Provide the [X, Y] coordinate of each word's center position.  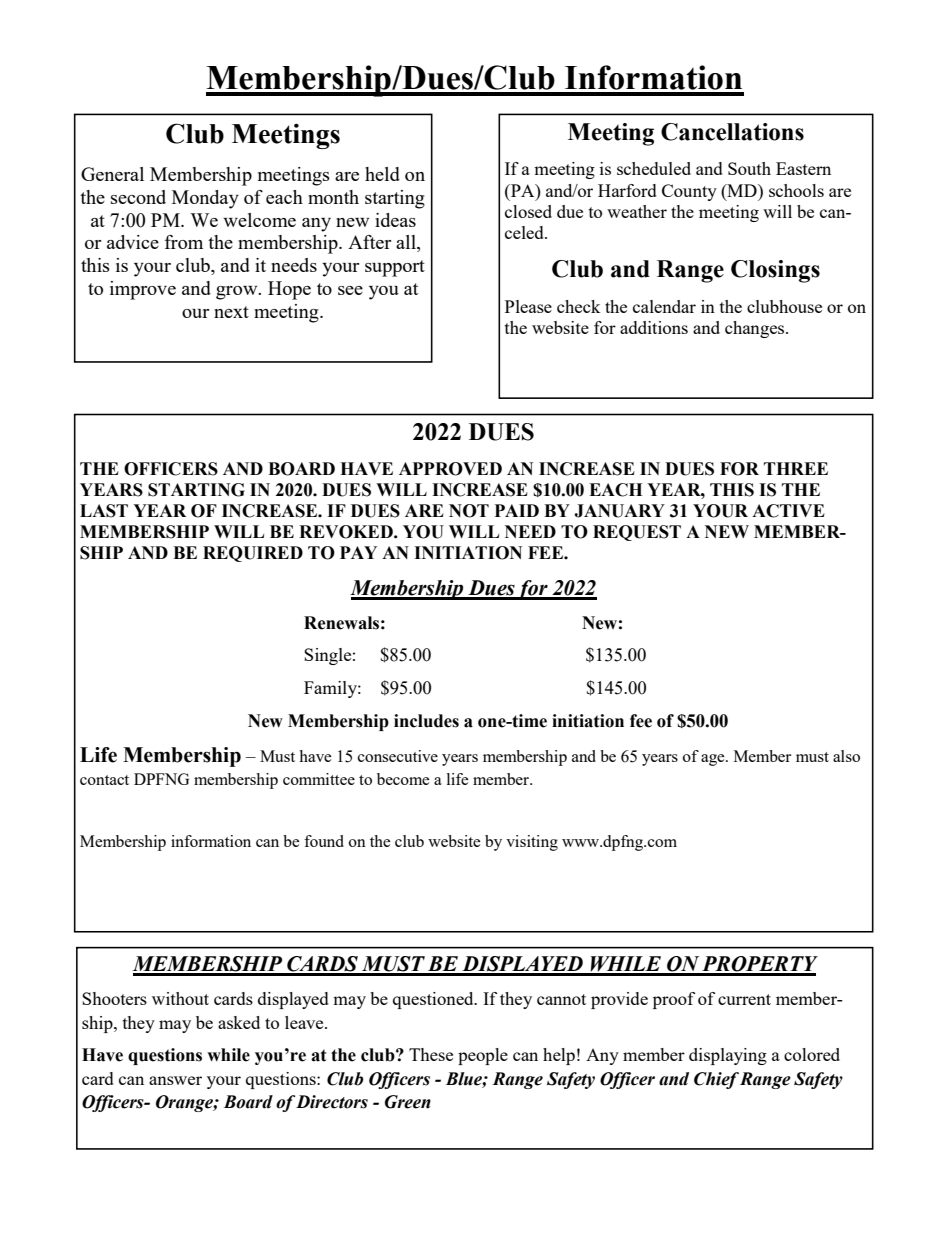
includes [426, 721]
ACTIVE [788, 511]
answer [175, 1080]
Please [528, 306]
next [231, 312]
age [714, 760]
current [744, 999]
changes [756, 329]
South [749, 168]
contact [104, 780]
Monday [205, 199]
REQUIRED [253, 554]
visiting [532, 843]
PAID [517, 510]
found [324, 841]
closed [528, 211]
